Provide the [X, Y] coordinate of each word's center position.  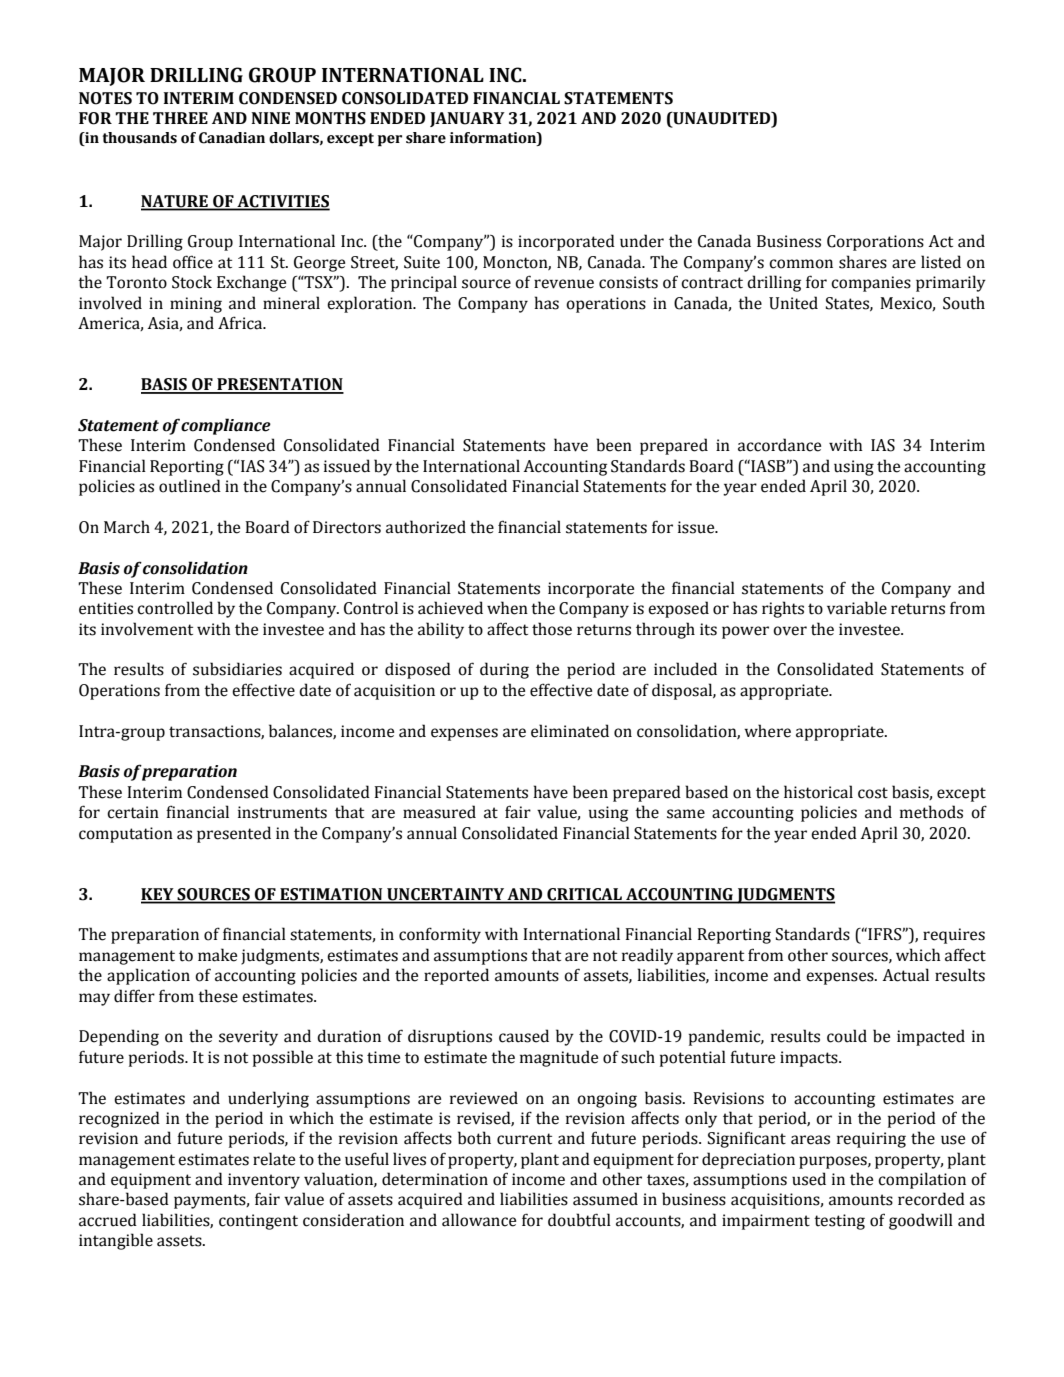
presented [234, 834]
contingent [258, 1222]
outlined [190, 486]
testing [839, 1222]
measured [439, 812]
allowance [479, 1220]
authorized [426, 527]
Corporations [875, 243]
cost [873, 793]
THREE [180, 118]
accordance [779, 445]
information [494, 138]
